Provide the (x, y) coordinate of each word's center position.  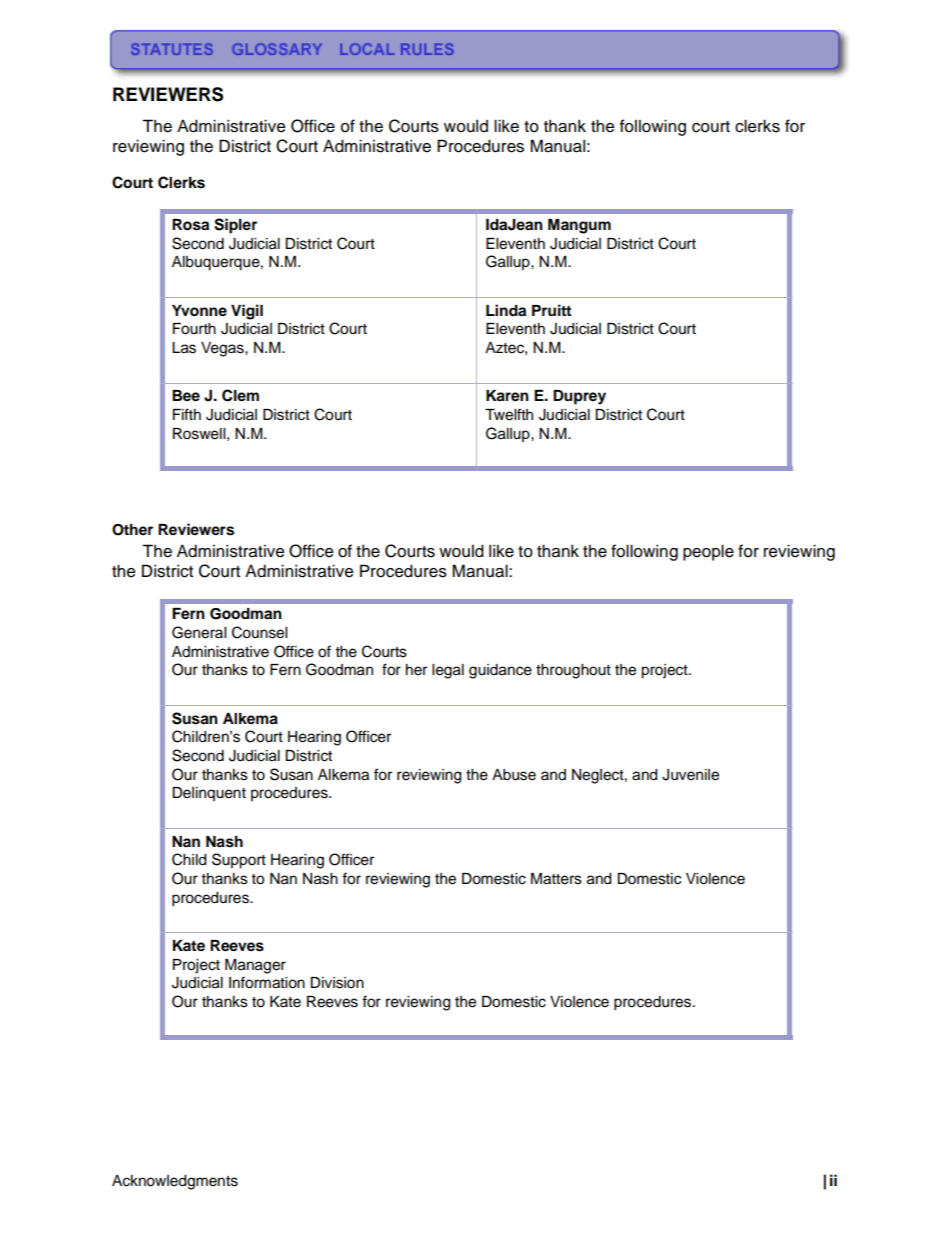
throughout (573, 671)
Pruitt (551, 310)
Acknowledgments (175, 1182)
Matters (556, 879)
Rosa (190, 225)
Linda (506, 310)
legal (448, 671)
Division (337, 983)
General (199, 632)
